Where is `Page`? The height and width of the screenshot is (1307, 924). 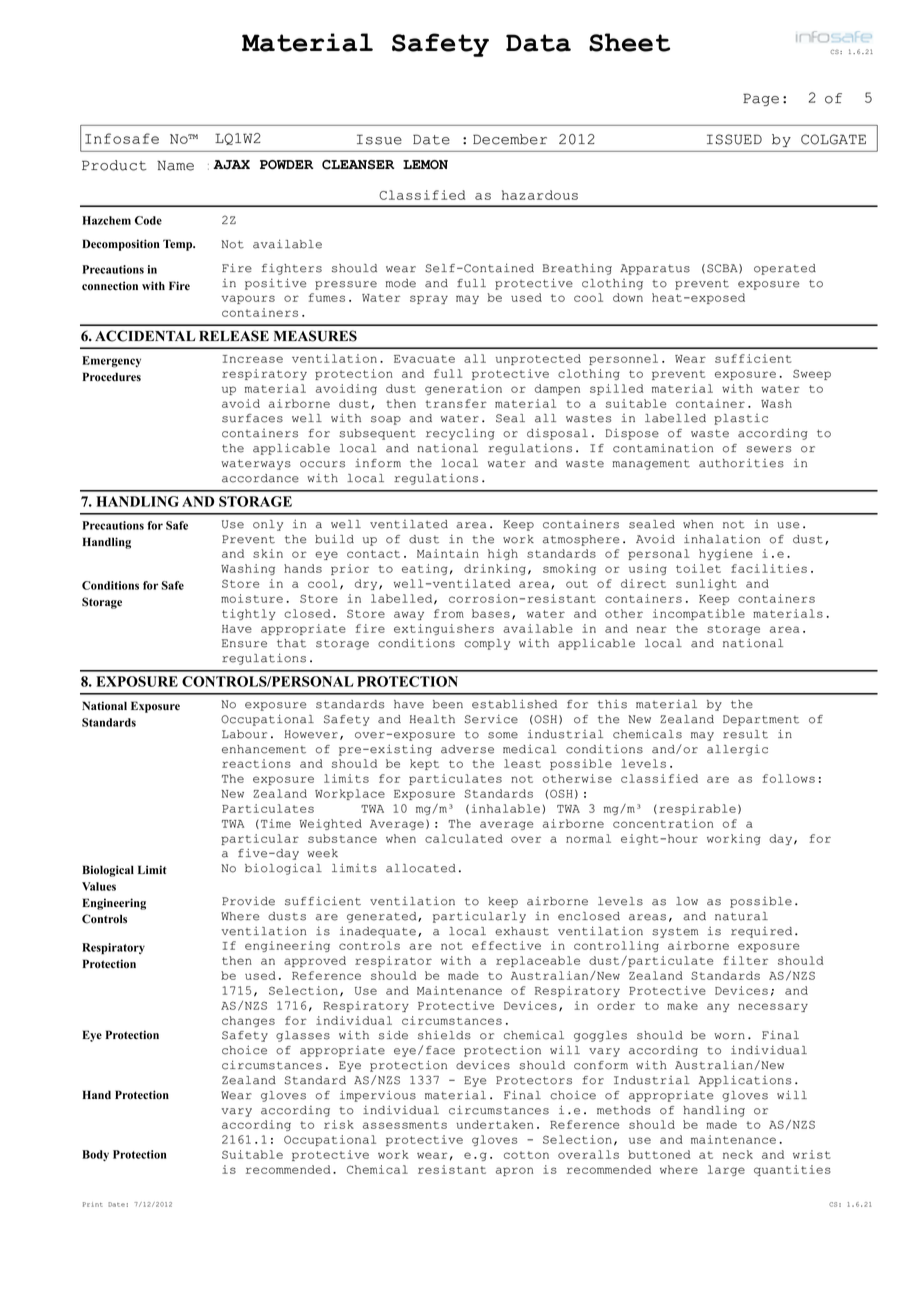
Page is located at coordinates (761, 99).
